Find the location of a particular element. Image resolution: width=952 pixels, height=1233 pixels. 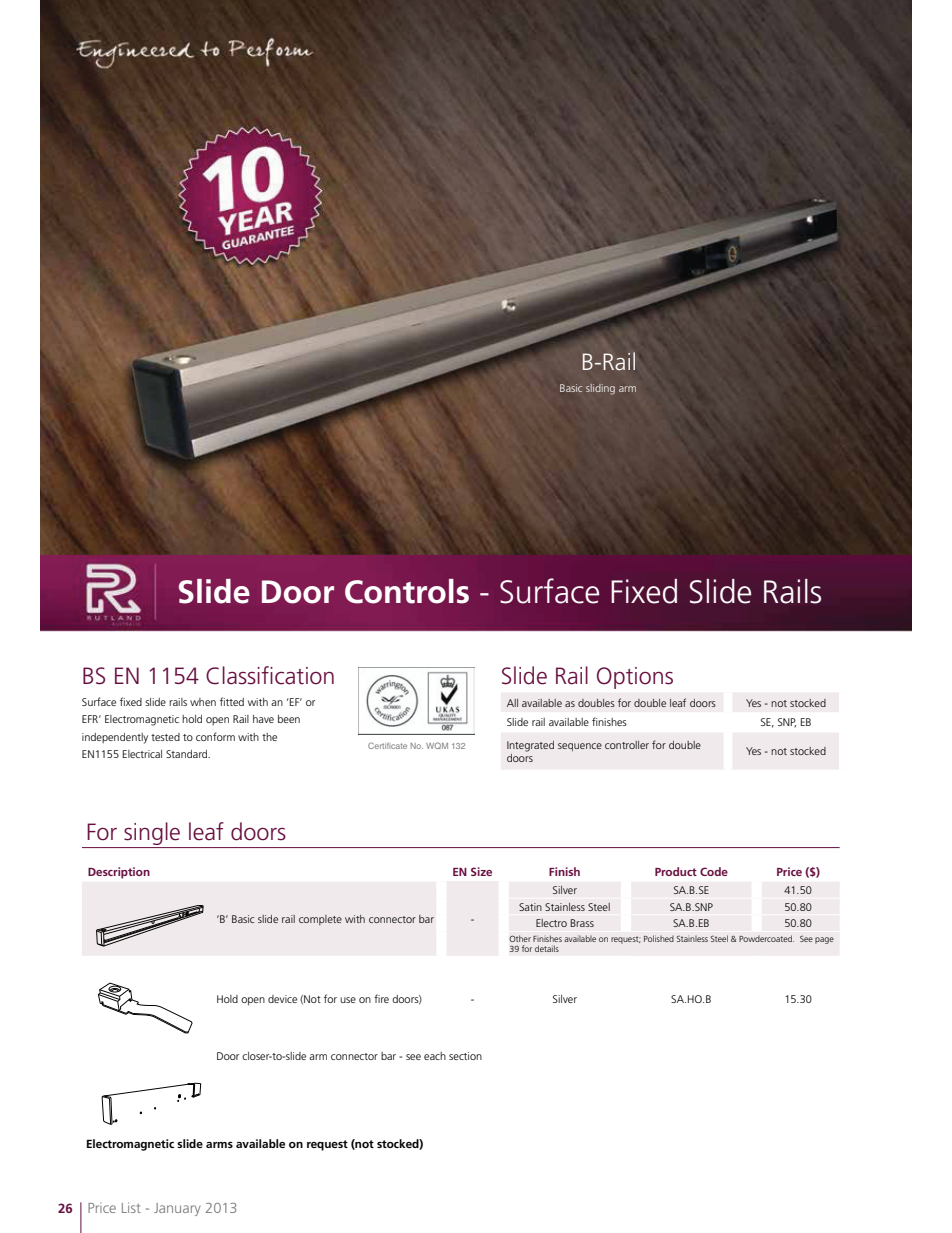

January is located at coordinates (177, 1209).
